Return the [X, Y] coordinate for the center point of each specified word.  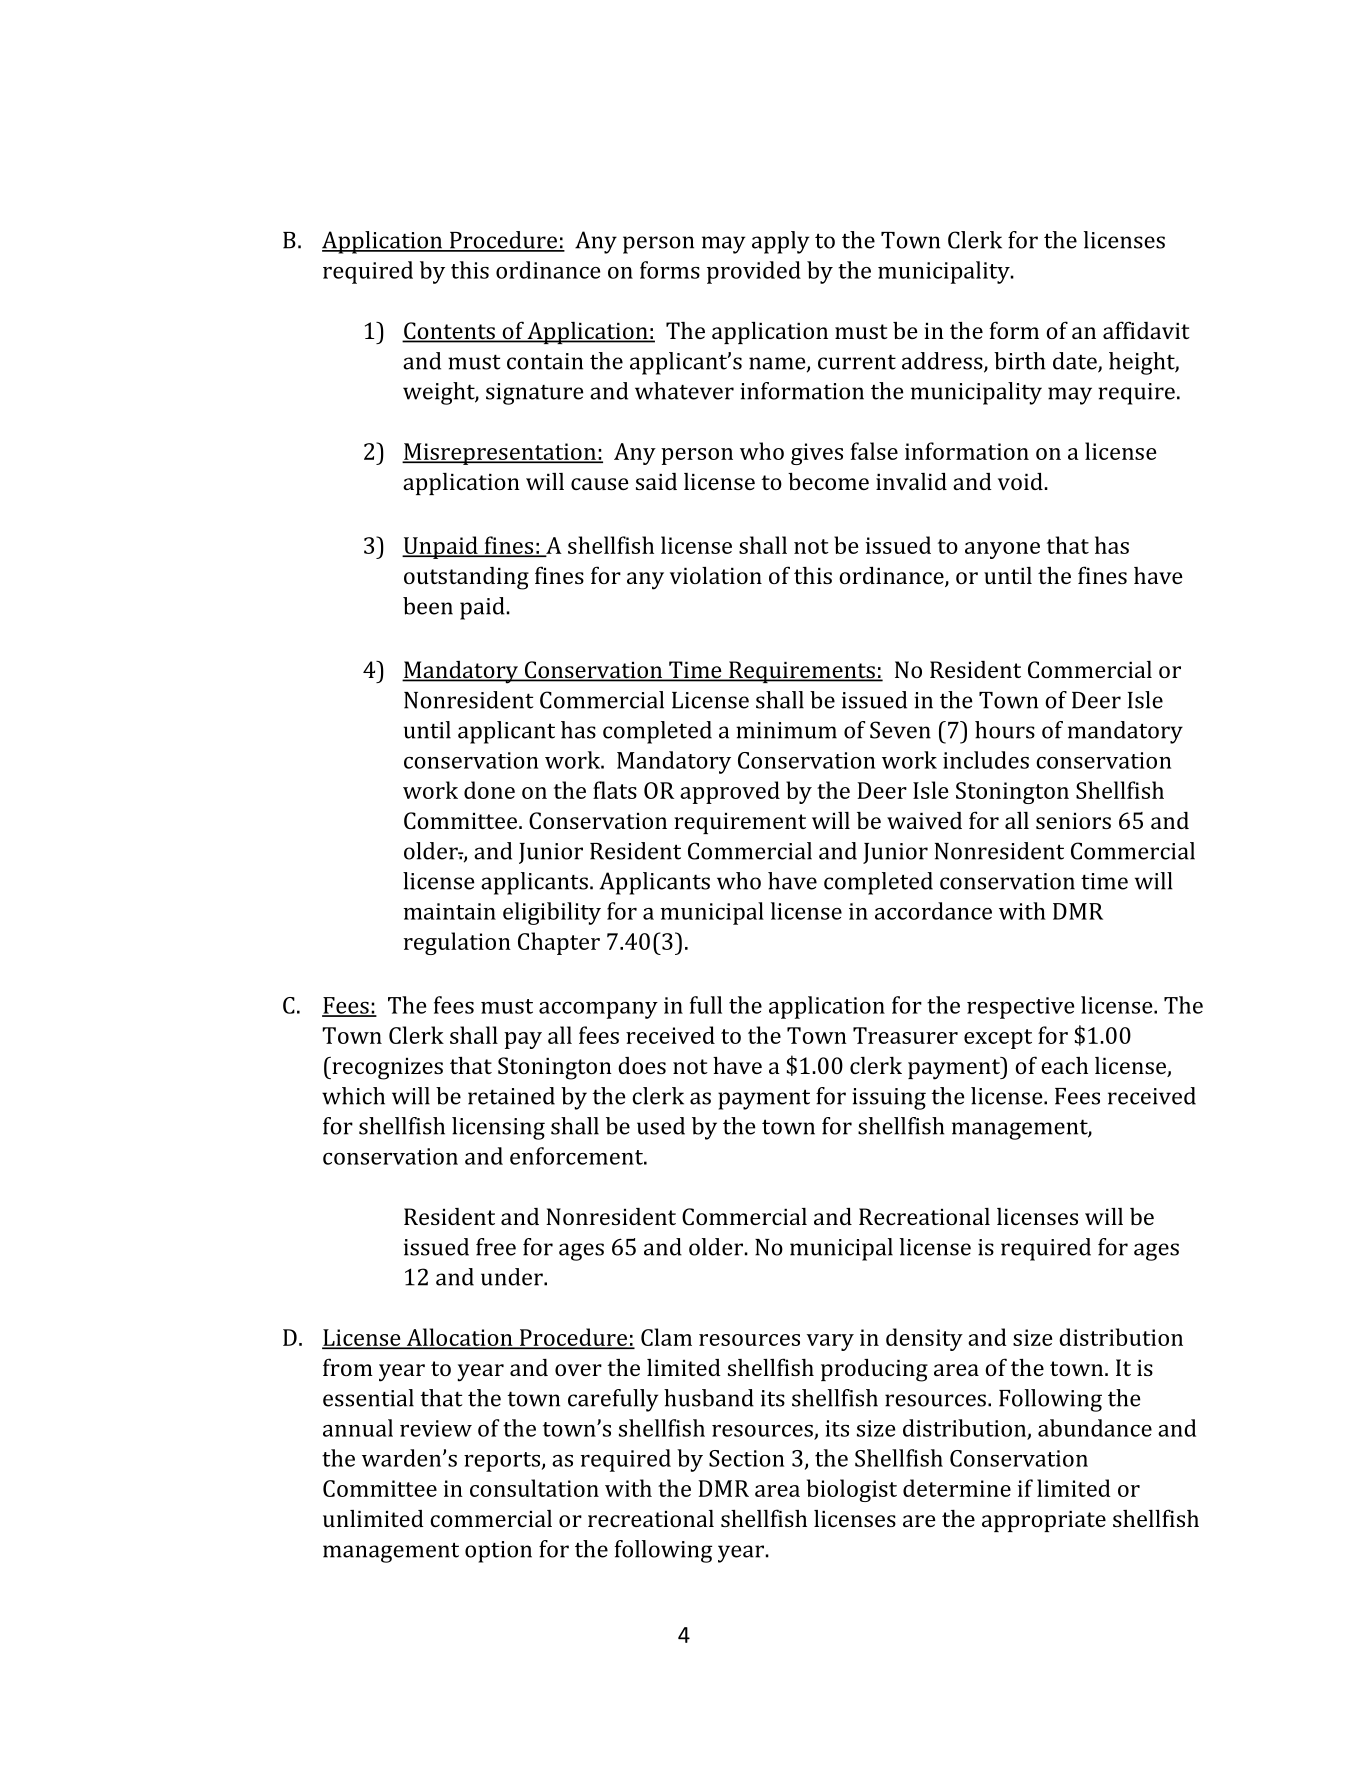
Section [746, 1458]
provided [754, 272]
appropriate [1044, 1521]
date [1076, 362]
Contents [449, 332]
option [498, 1552]
